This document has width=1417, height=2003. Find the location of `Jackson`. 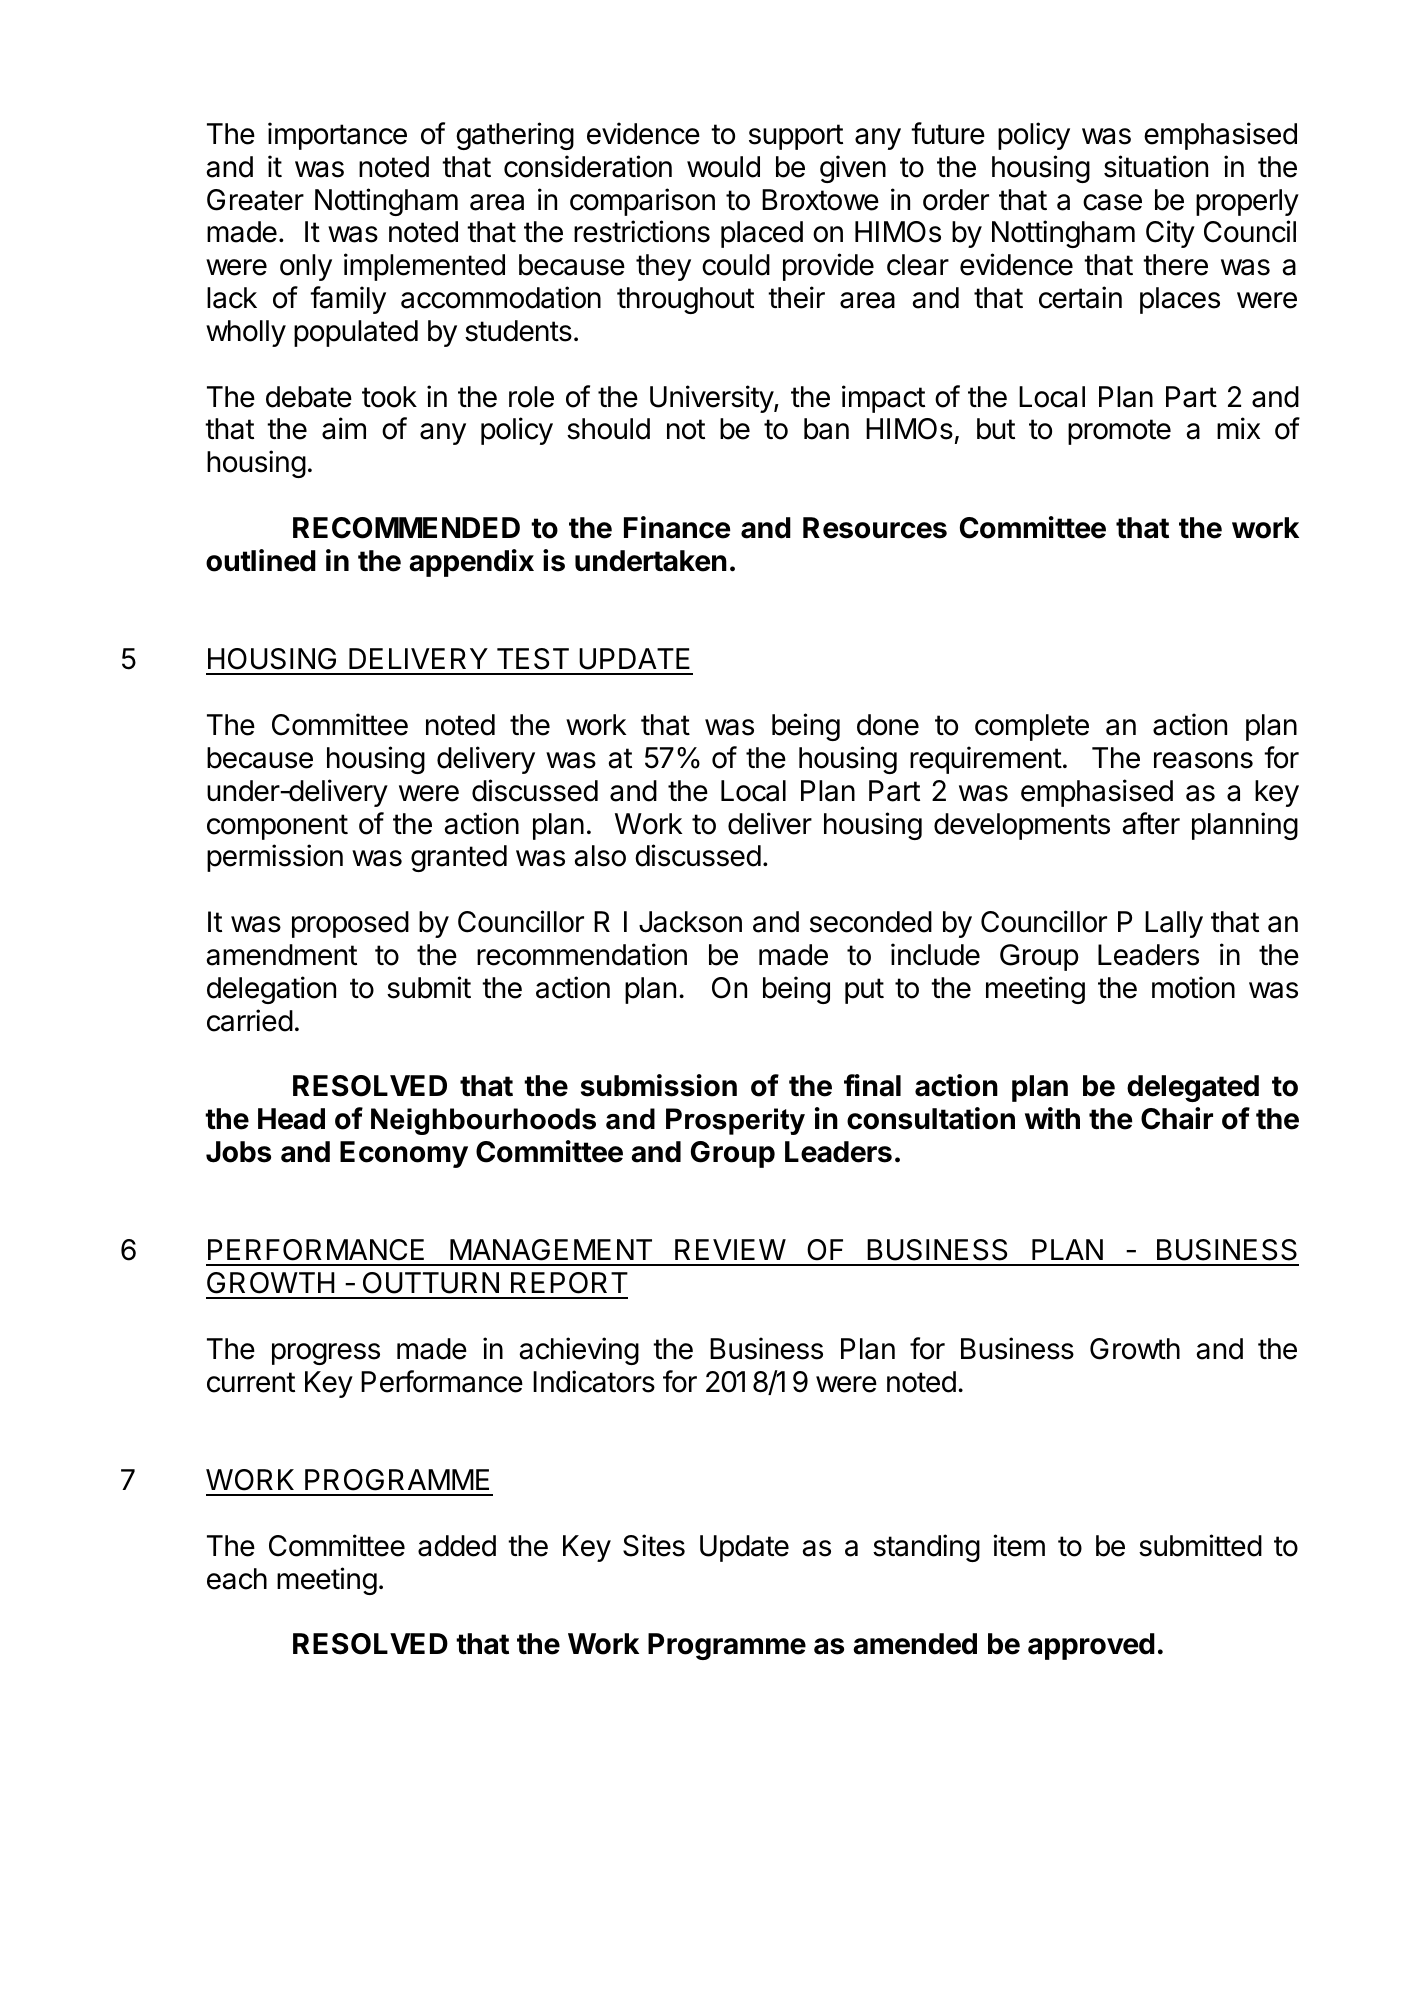

Jackson is located at coordinates (690, 922).
